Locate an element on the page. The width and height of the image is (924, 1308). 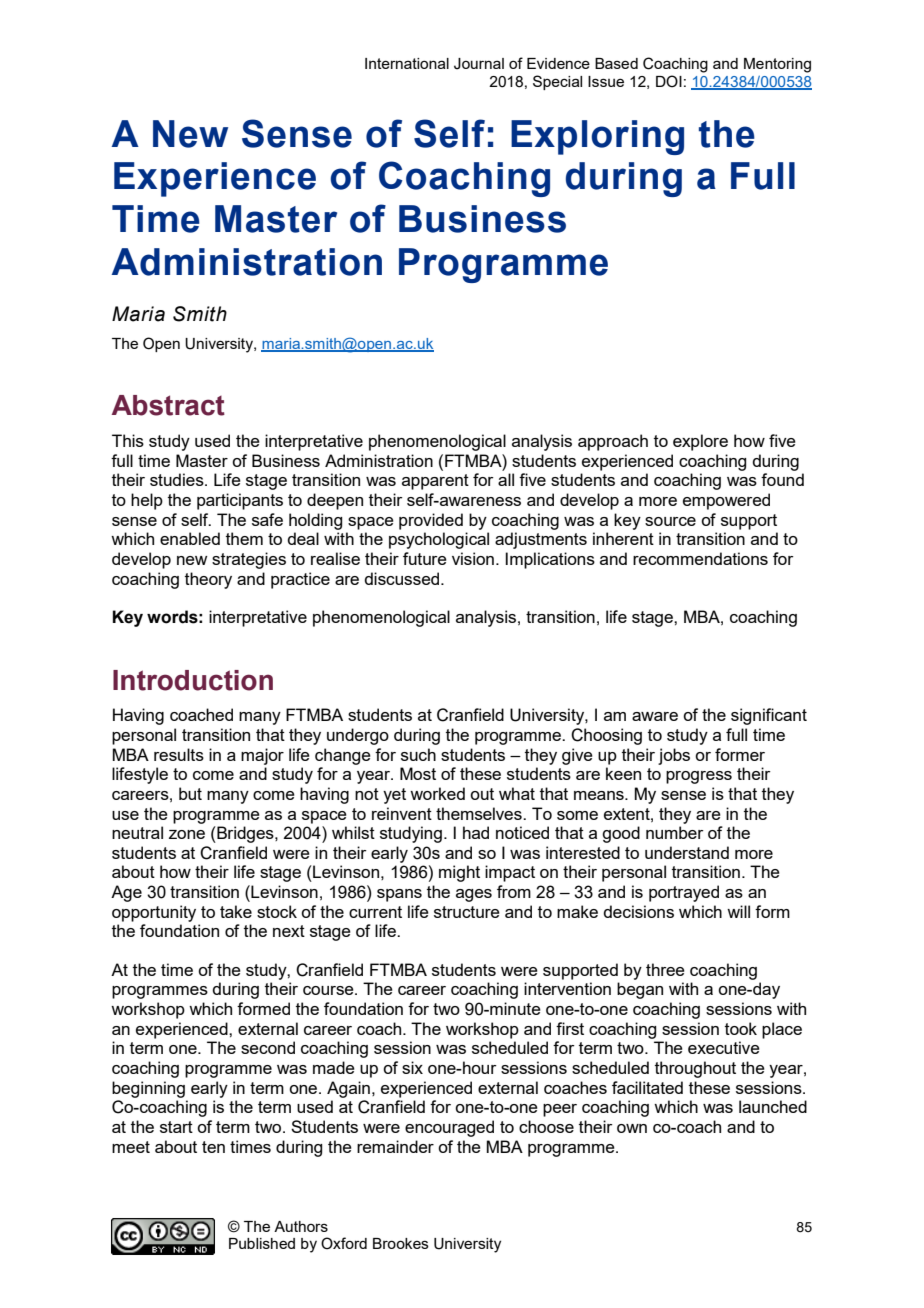
results is located at coordinates (179, 754).
